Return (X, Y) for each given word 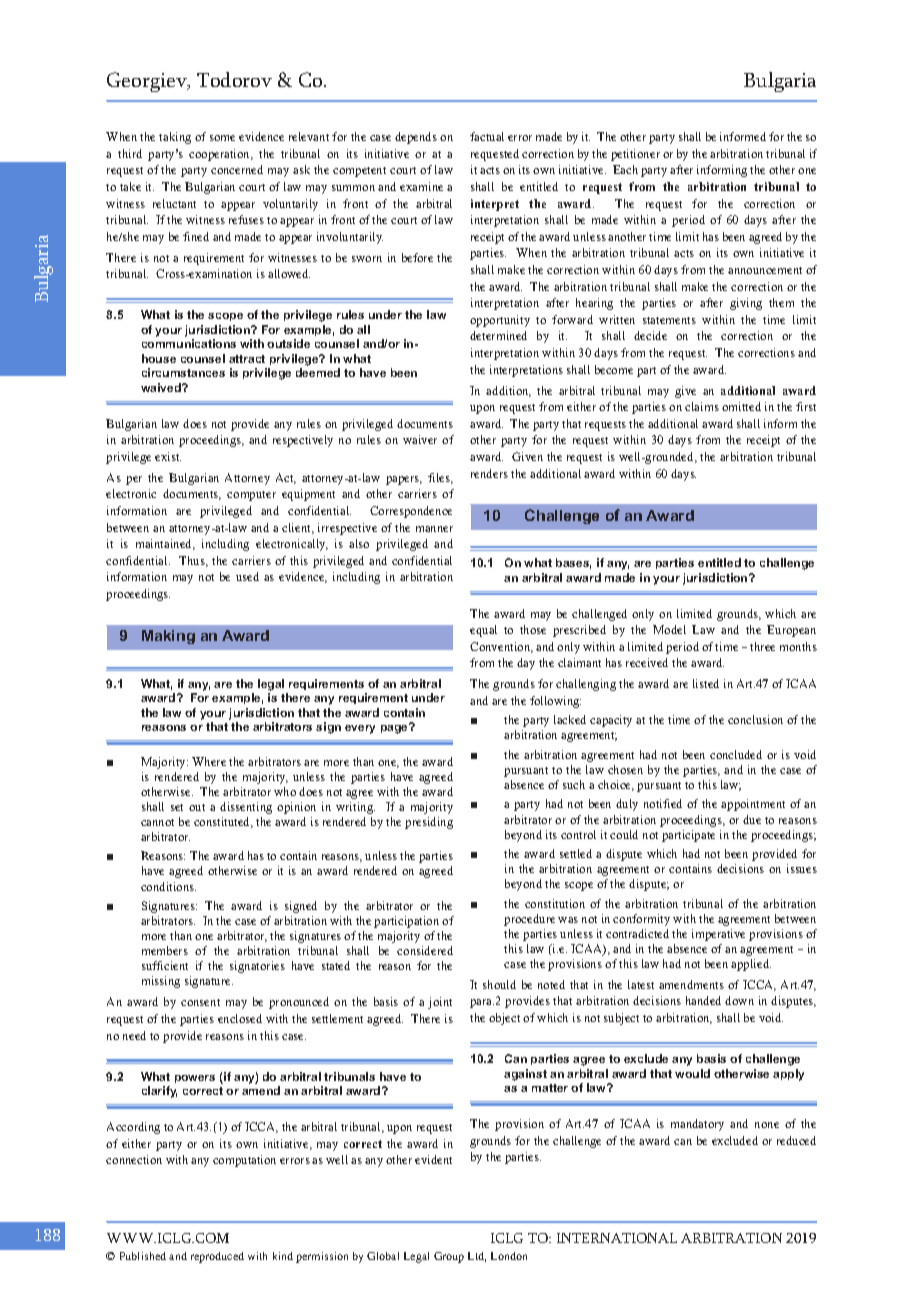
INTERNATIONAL (617, 1238)
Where (209, 761)
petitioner (635, 155)
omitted (741, 406)
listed (706, 683)
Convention (501, 647)
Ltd (477, 1257)
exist (168, 456)
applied (751, 965)
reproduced (217, 1257)
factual (487, 136)
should (499, 984)
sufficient (165, 965)
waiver (420, 439)
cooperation (221, 155)
